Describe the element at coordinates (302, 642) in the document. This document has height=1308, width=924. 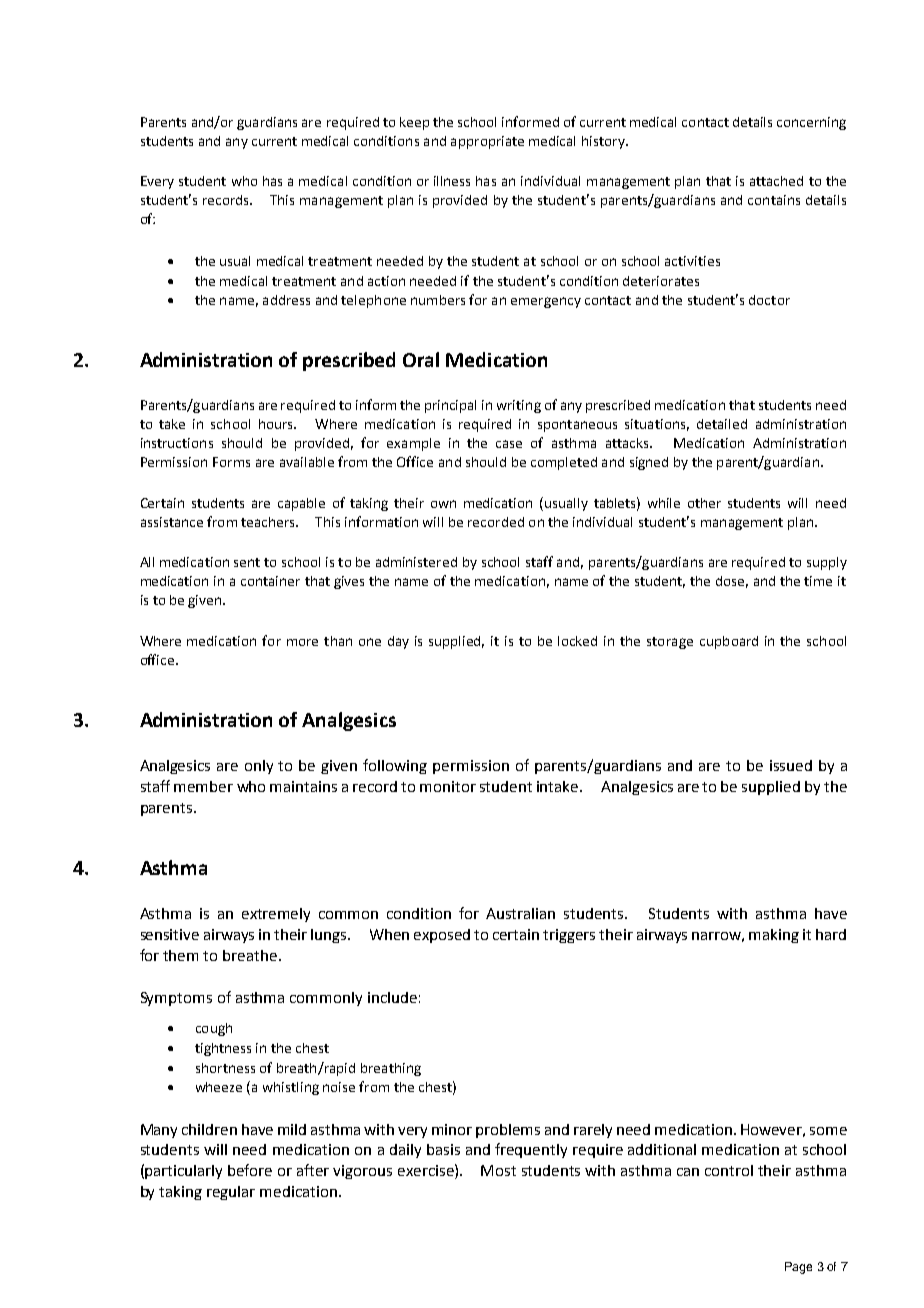
I see `more` at that location.
